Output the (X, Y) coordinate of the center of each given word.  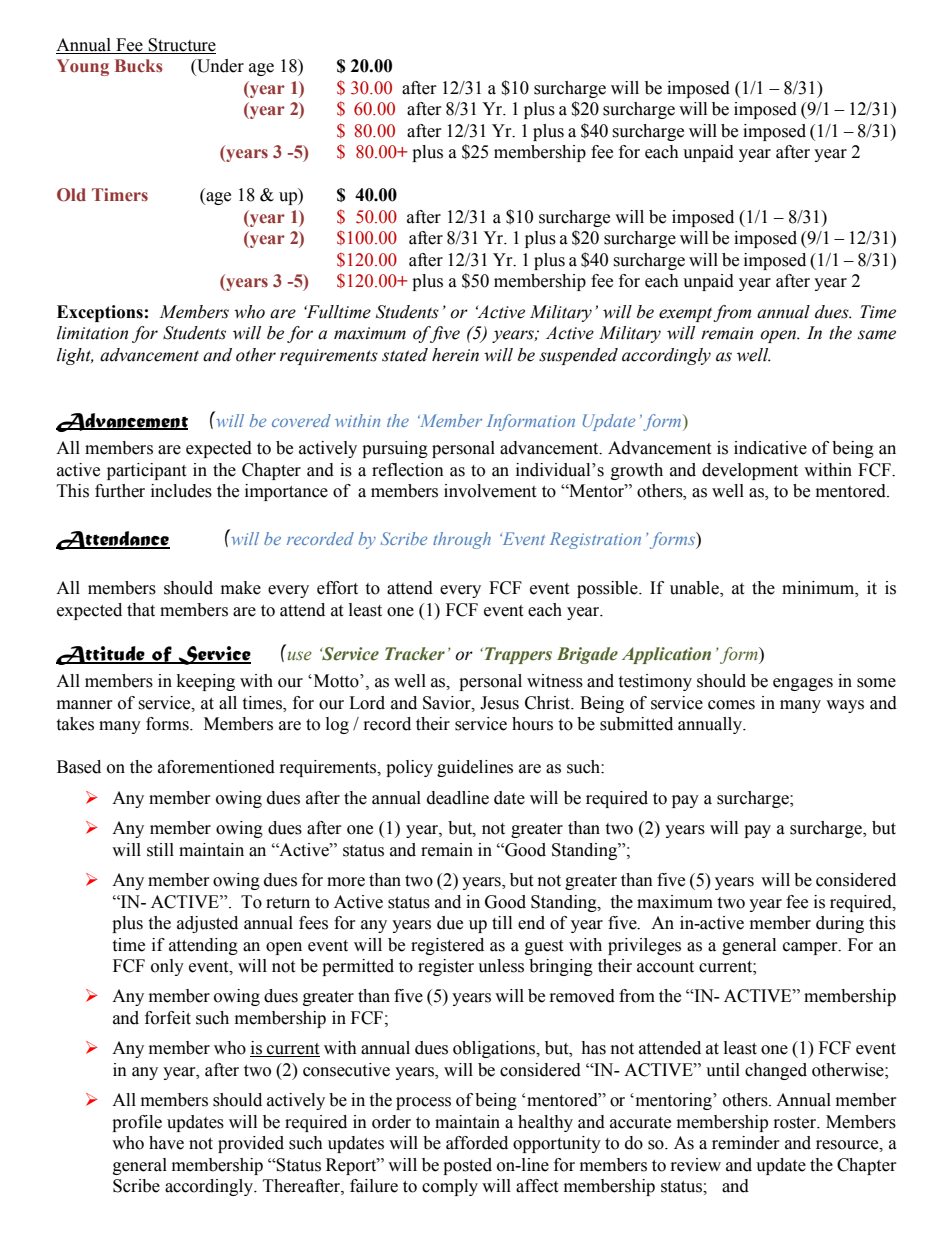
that (141, 610)
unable (695, 589)
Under (219, 67)
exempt (686, 314)
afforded (477, 1143)
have (166, 1143)
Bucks (139, 66)
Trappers (517, 655)
